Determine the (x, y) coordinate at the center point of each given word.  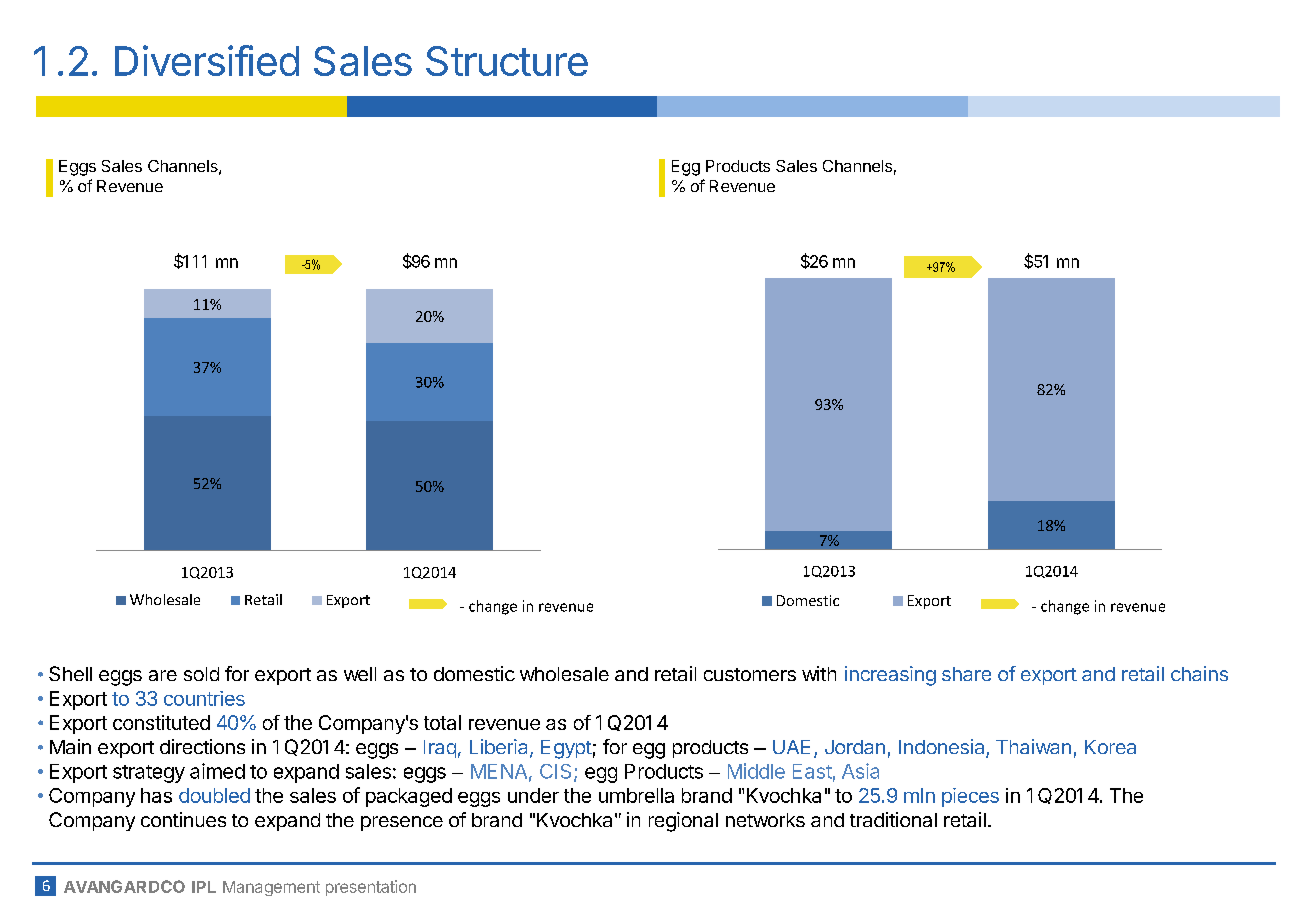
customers (750, 674)
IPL (204, 887)
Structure (507, 61)
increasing (890, 676)
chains (1199, 673)
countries (204, 698)
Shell (70, 673)
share (966, 674)
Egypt (566, 749)
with (819, 673)
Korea (1110, 747)
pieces (970, 797)
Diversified (207, 60)
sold (201, 674)
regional (683, 822)
